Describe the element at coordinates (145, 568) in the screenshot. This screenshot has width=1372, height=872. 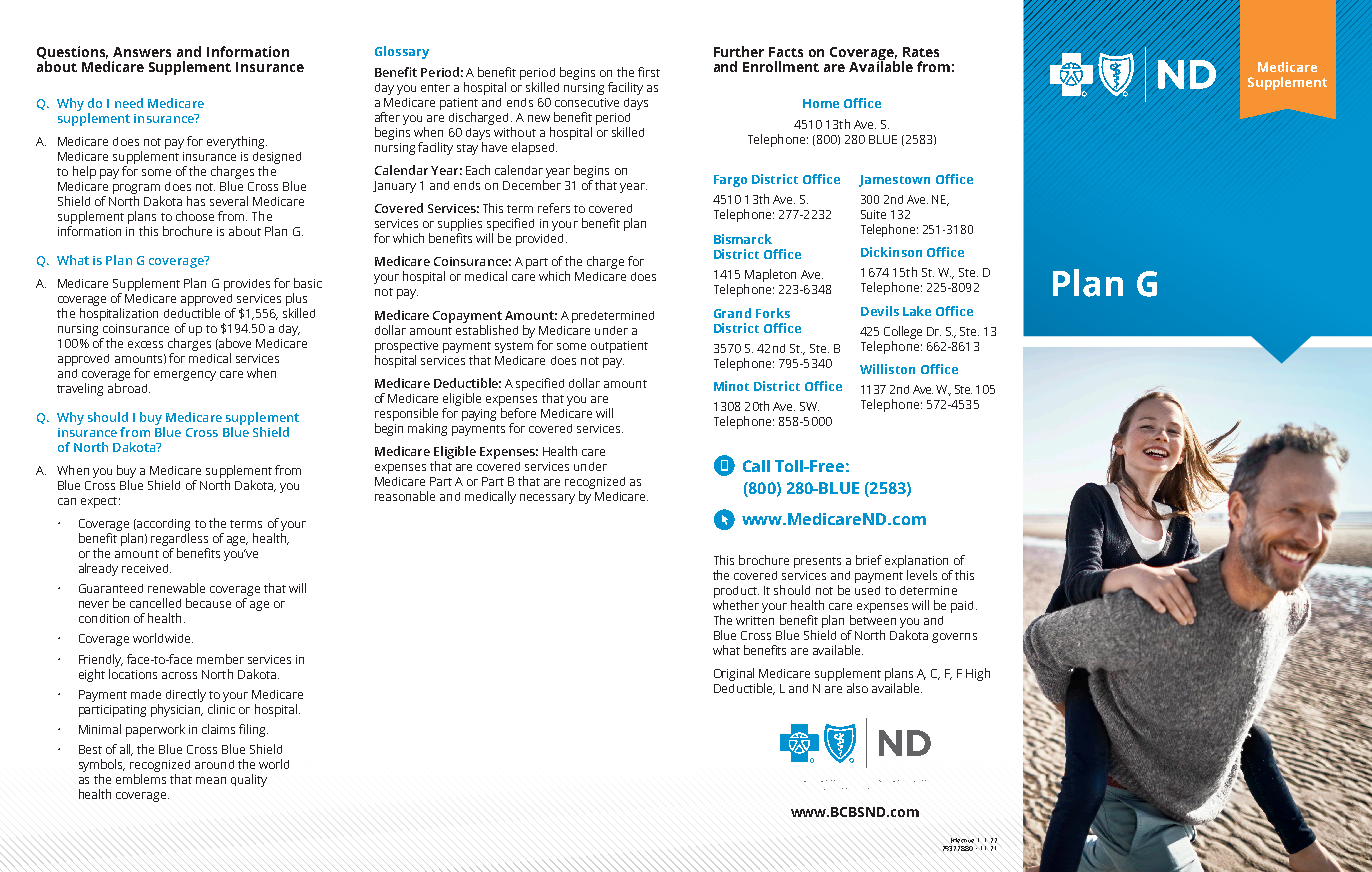
I see `received` at that location.
